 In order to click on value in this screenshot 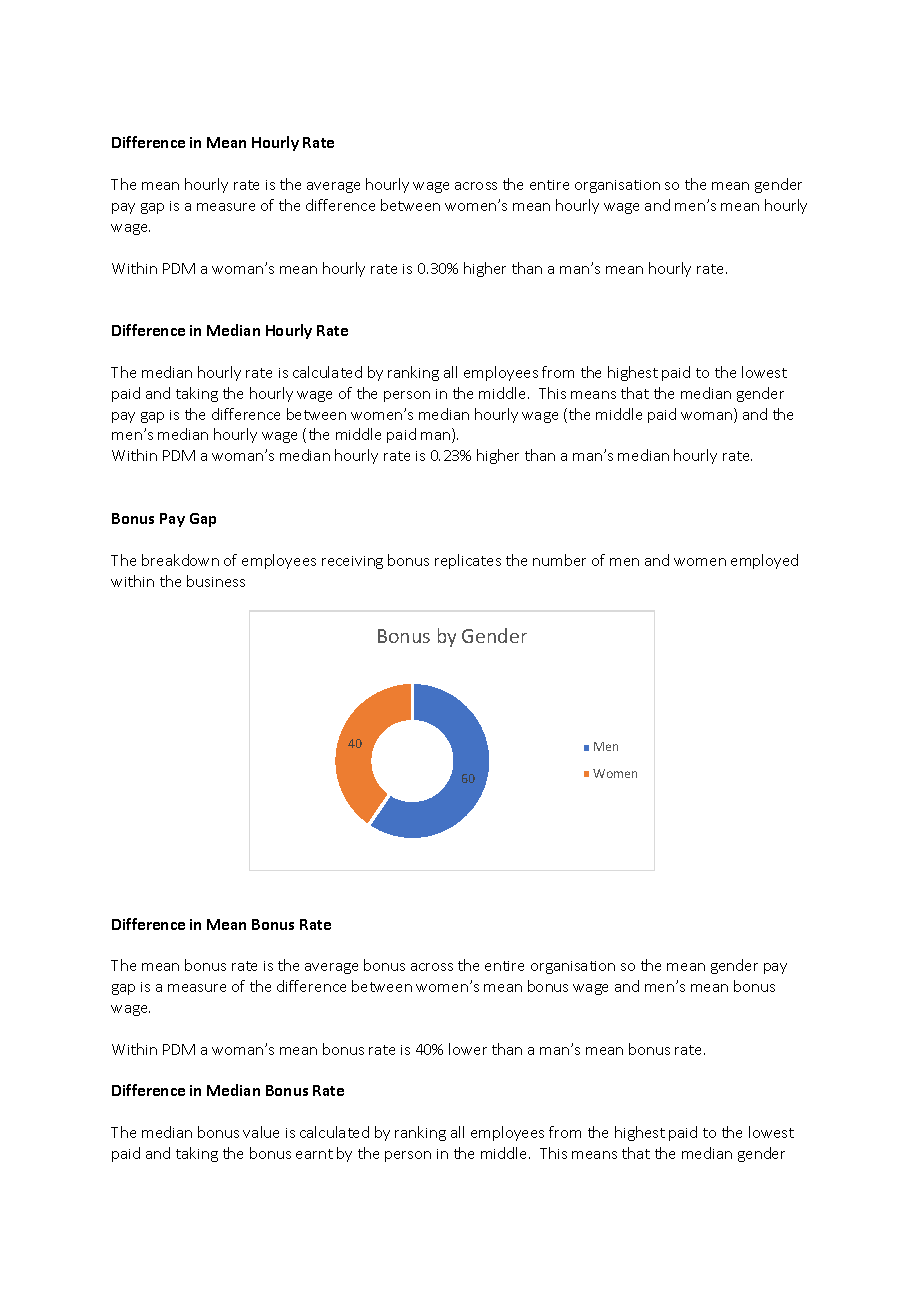, I will do `click(261, 1132)`.
